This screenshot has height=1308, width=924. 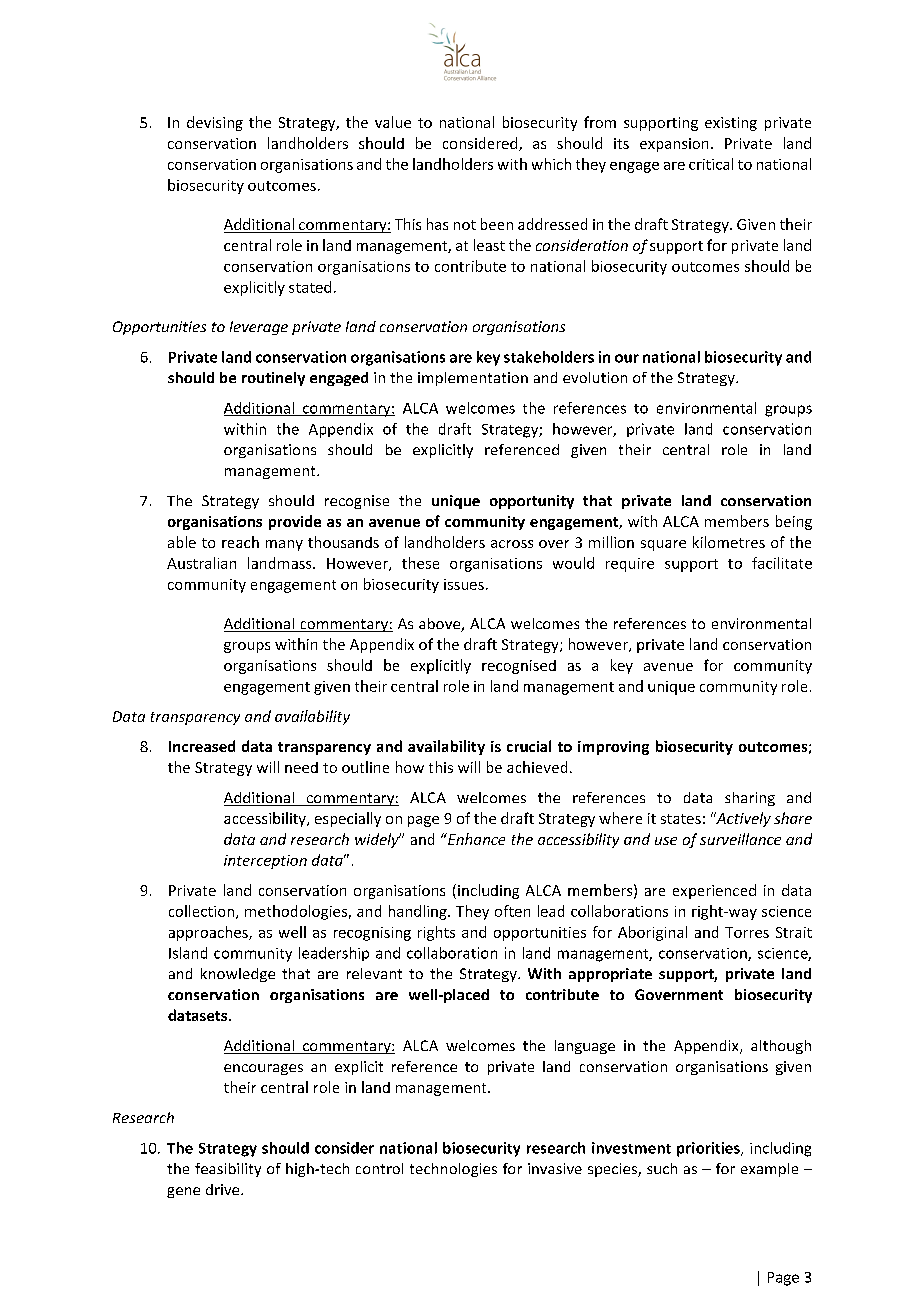 I want to click on approaches, so click(x=209, y=933).
